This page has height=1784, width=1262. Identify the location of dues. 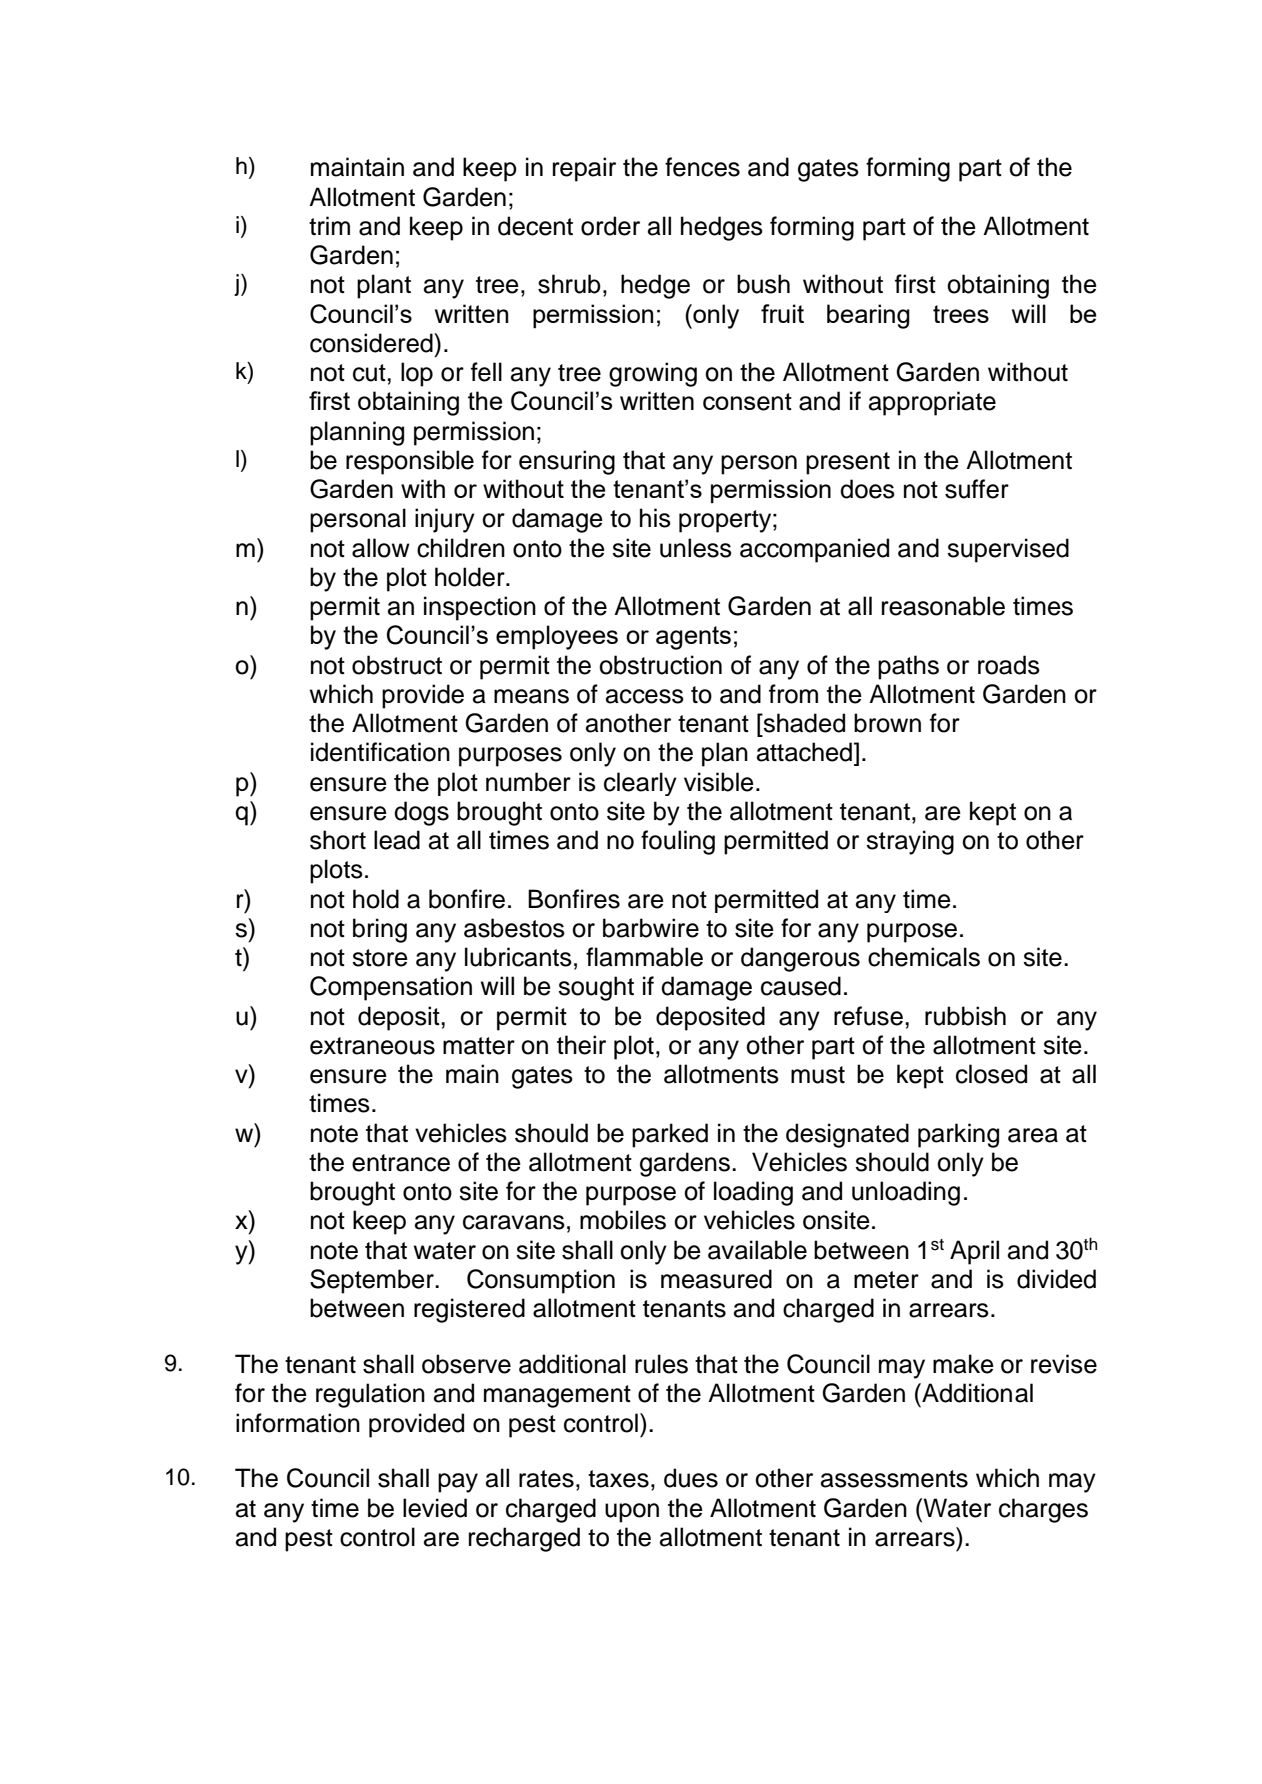
(691, 1478).
